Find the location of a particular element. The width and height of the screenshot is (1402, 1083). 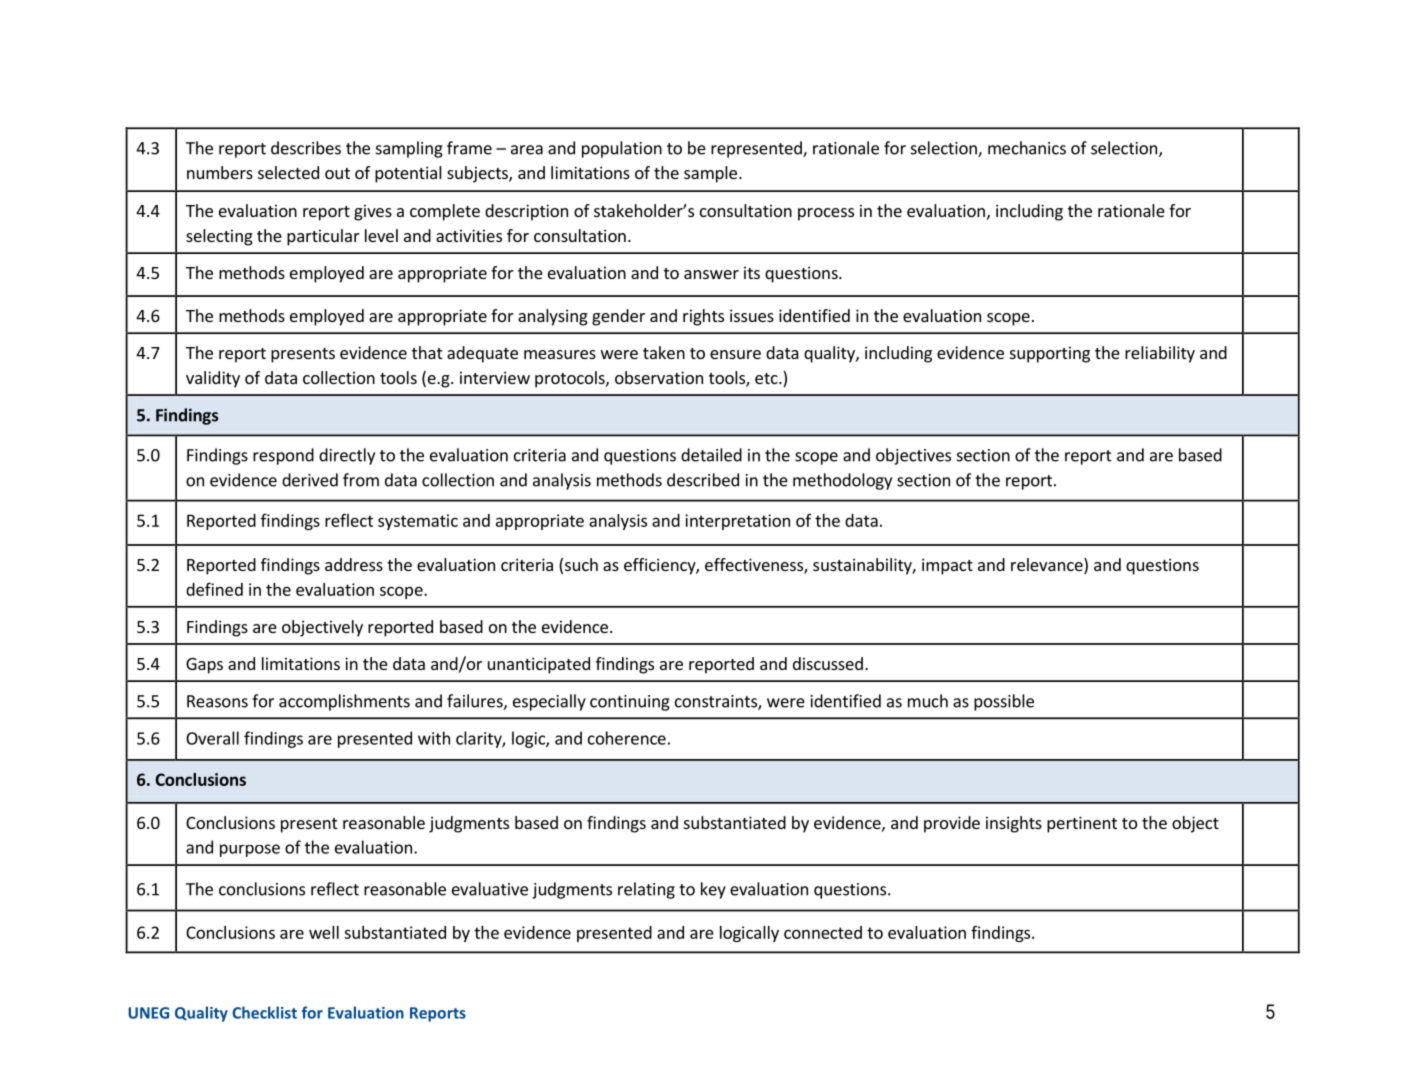

accomplishments is located at coordinates (344, 702).
